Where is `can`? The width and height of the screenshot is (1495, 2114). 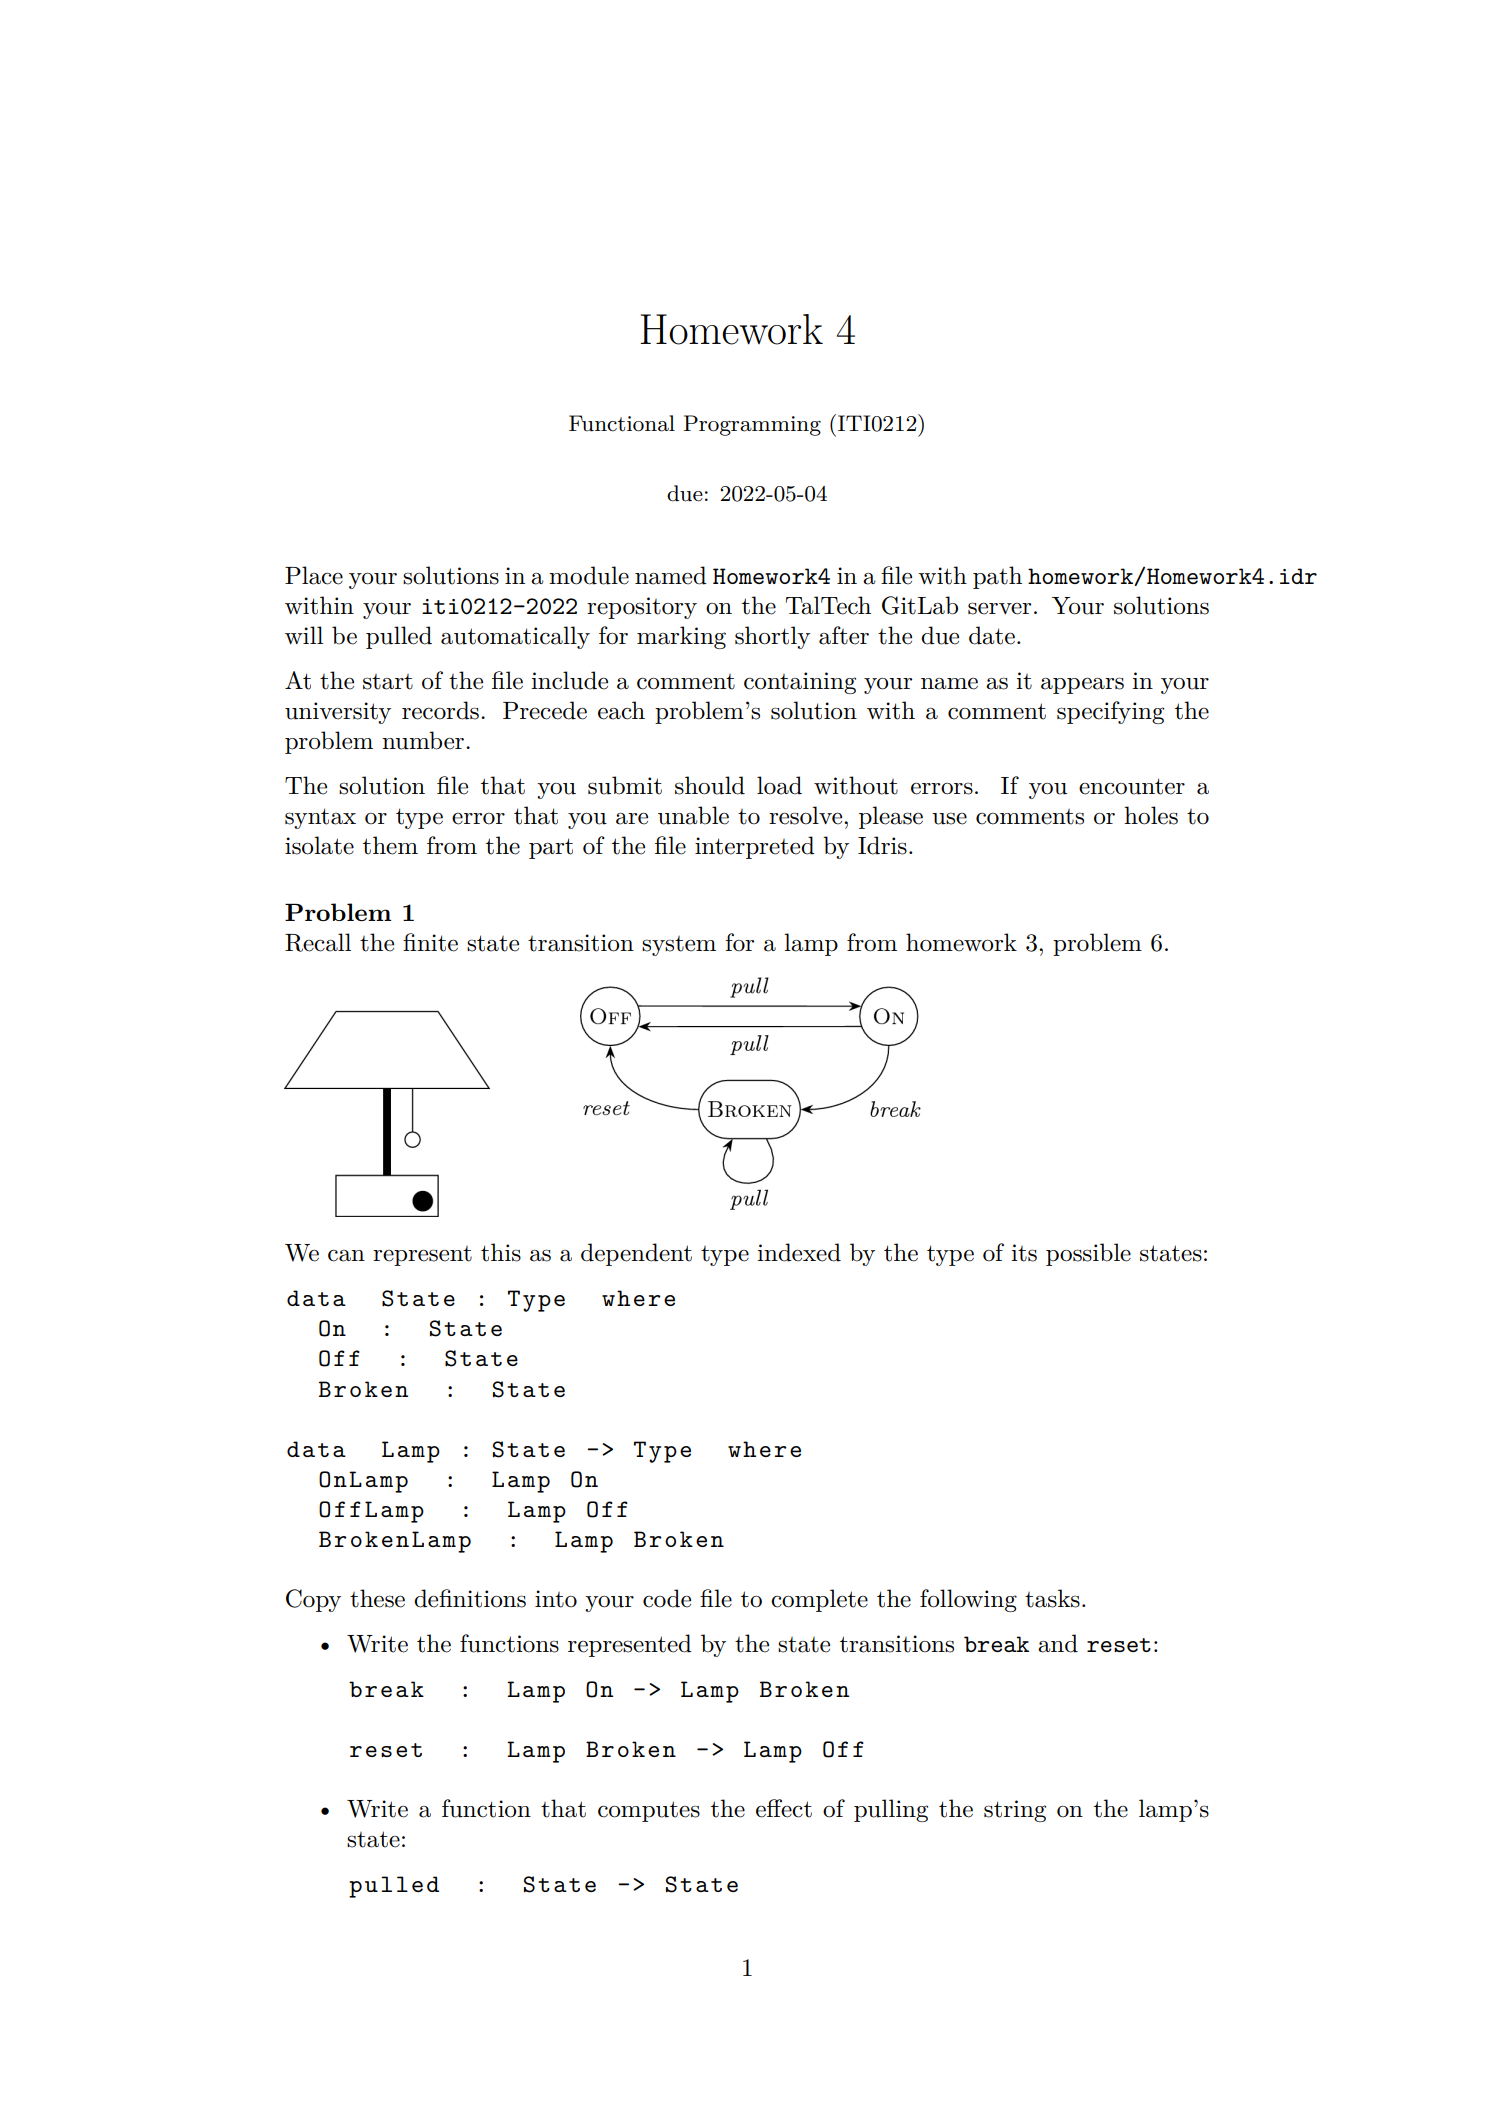 can is located at coordinates (346, 1256).
